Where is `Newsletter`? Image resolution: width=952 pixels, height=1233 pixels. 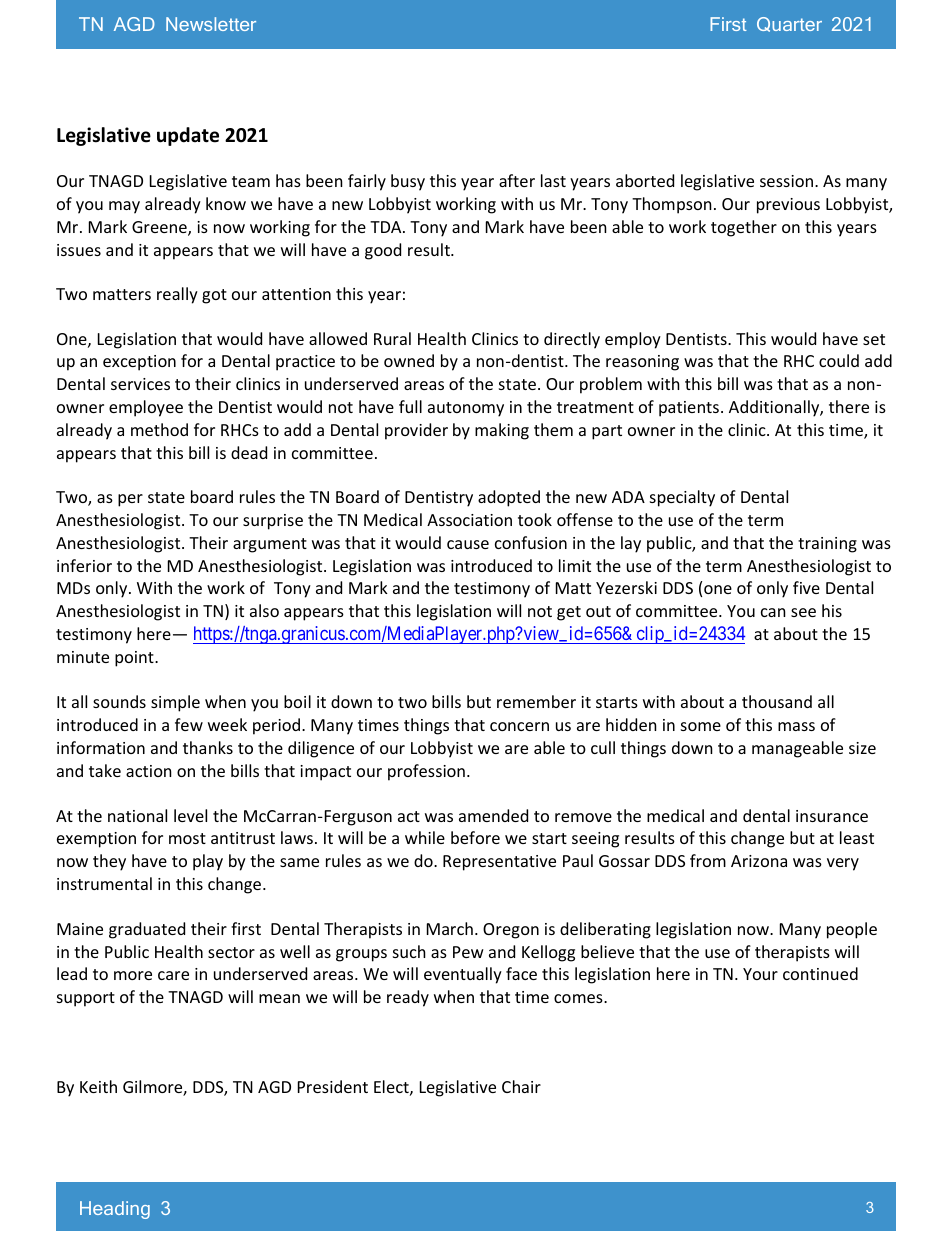 Newsletter is located at coordinates (211, 24).
